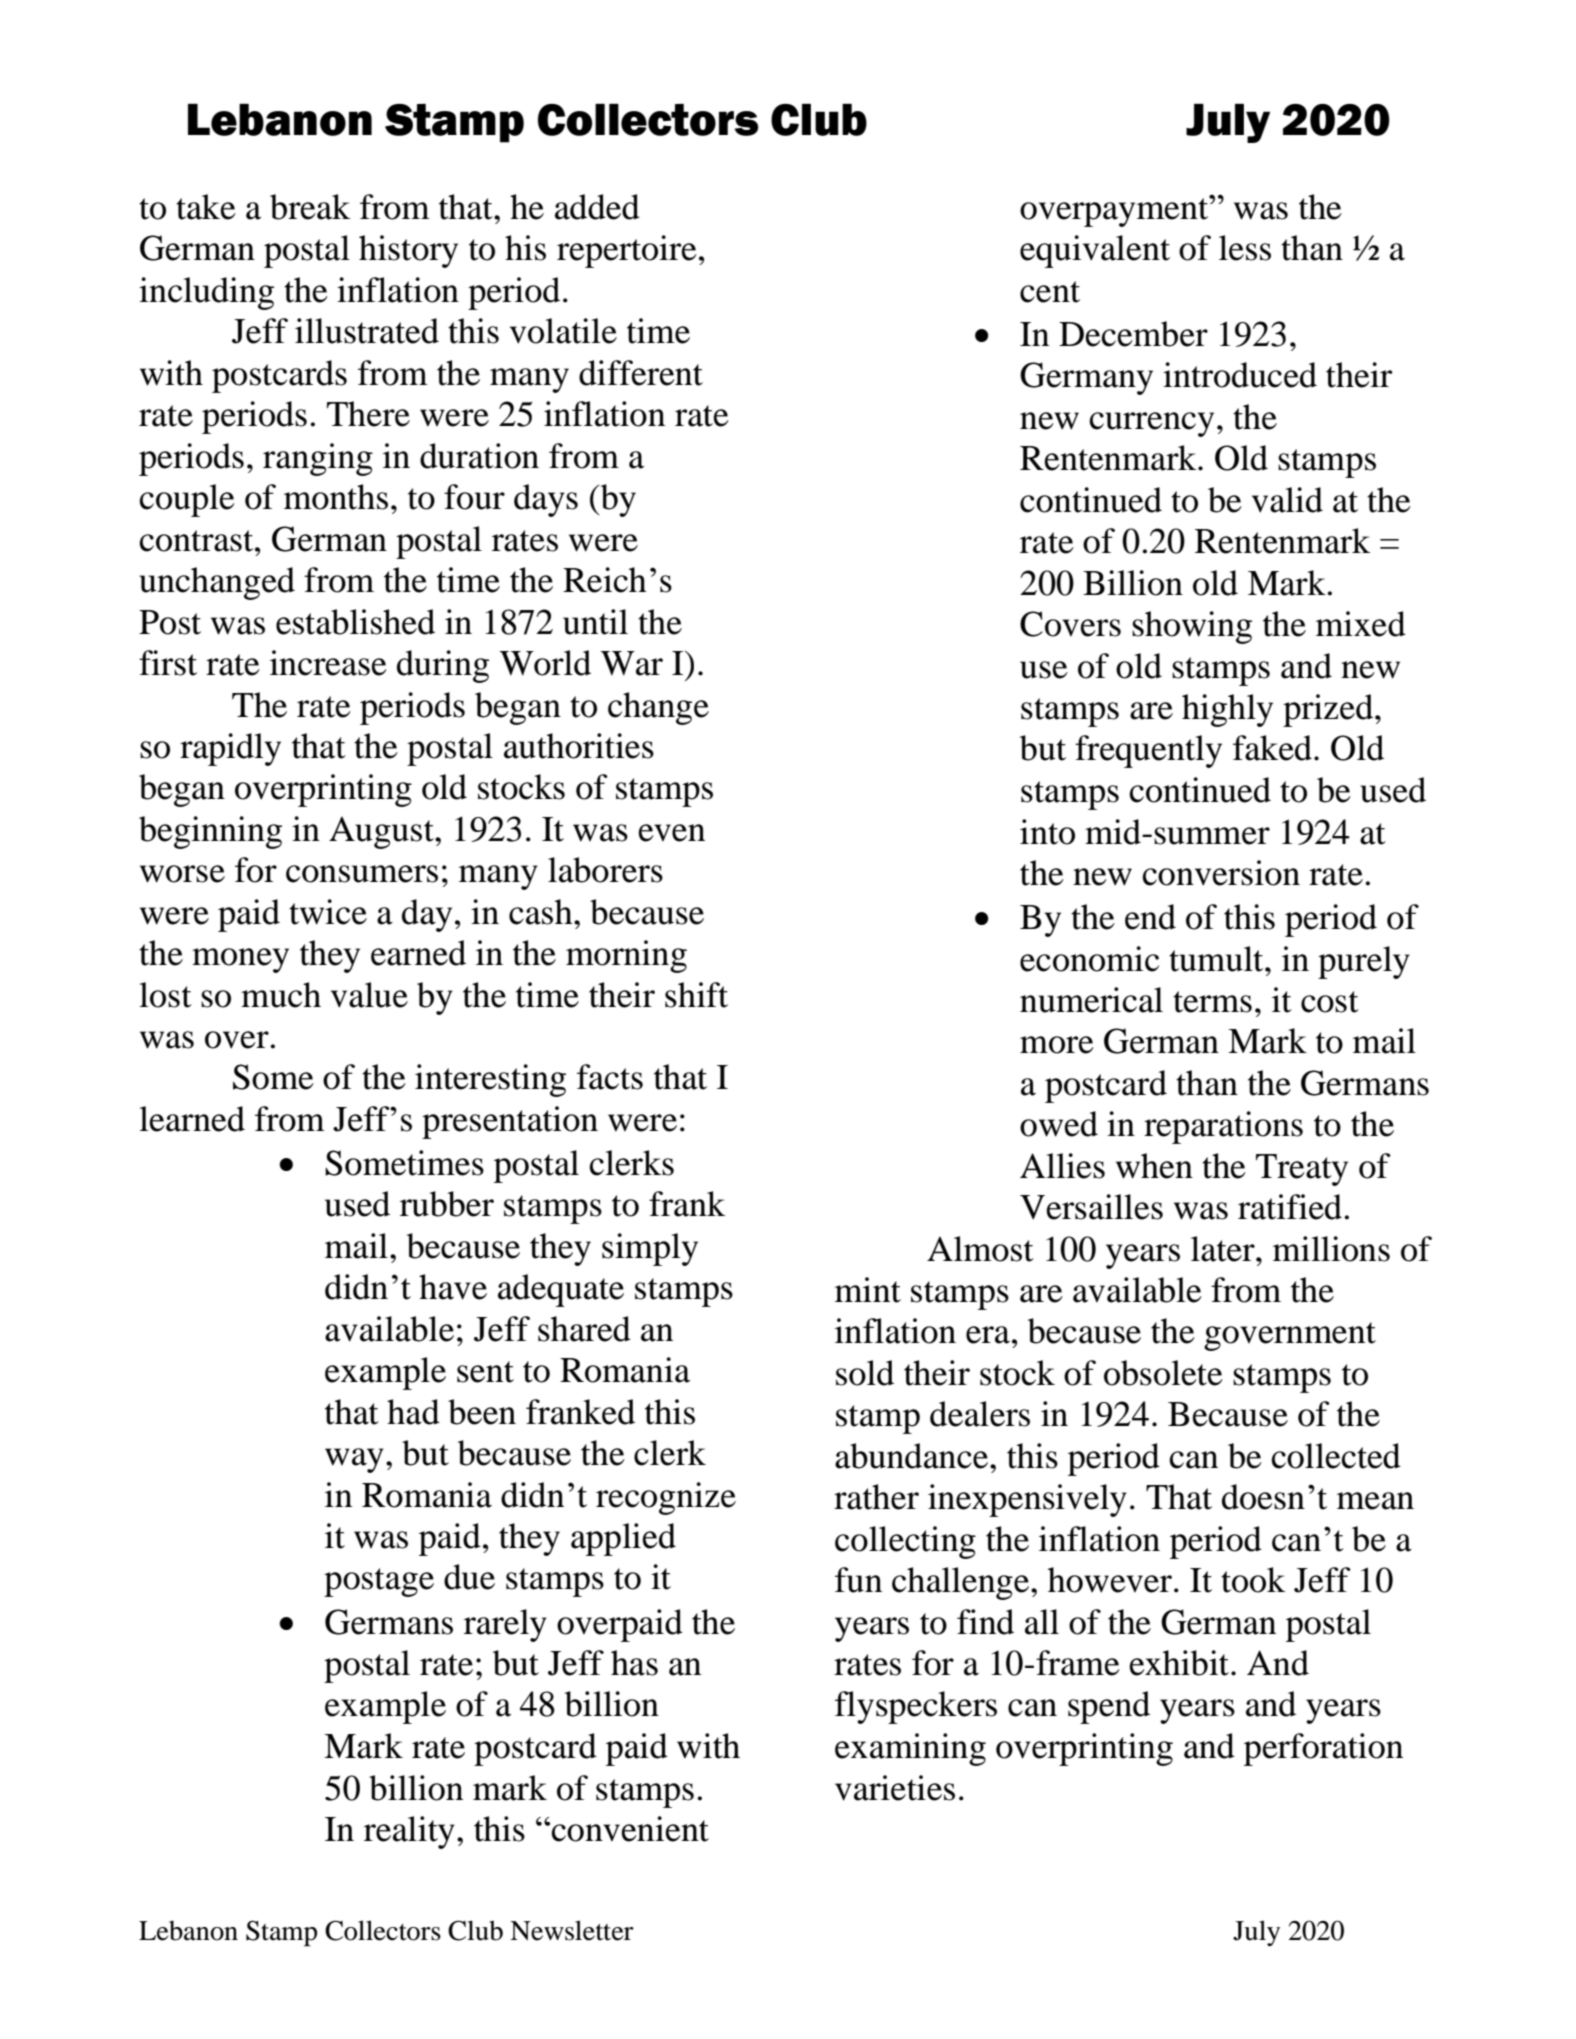  What do you see at coordinates (1272, 748) in the screenshot?
I see `faked` at bounding box center [1272, 748].
